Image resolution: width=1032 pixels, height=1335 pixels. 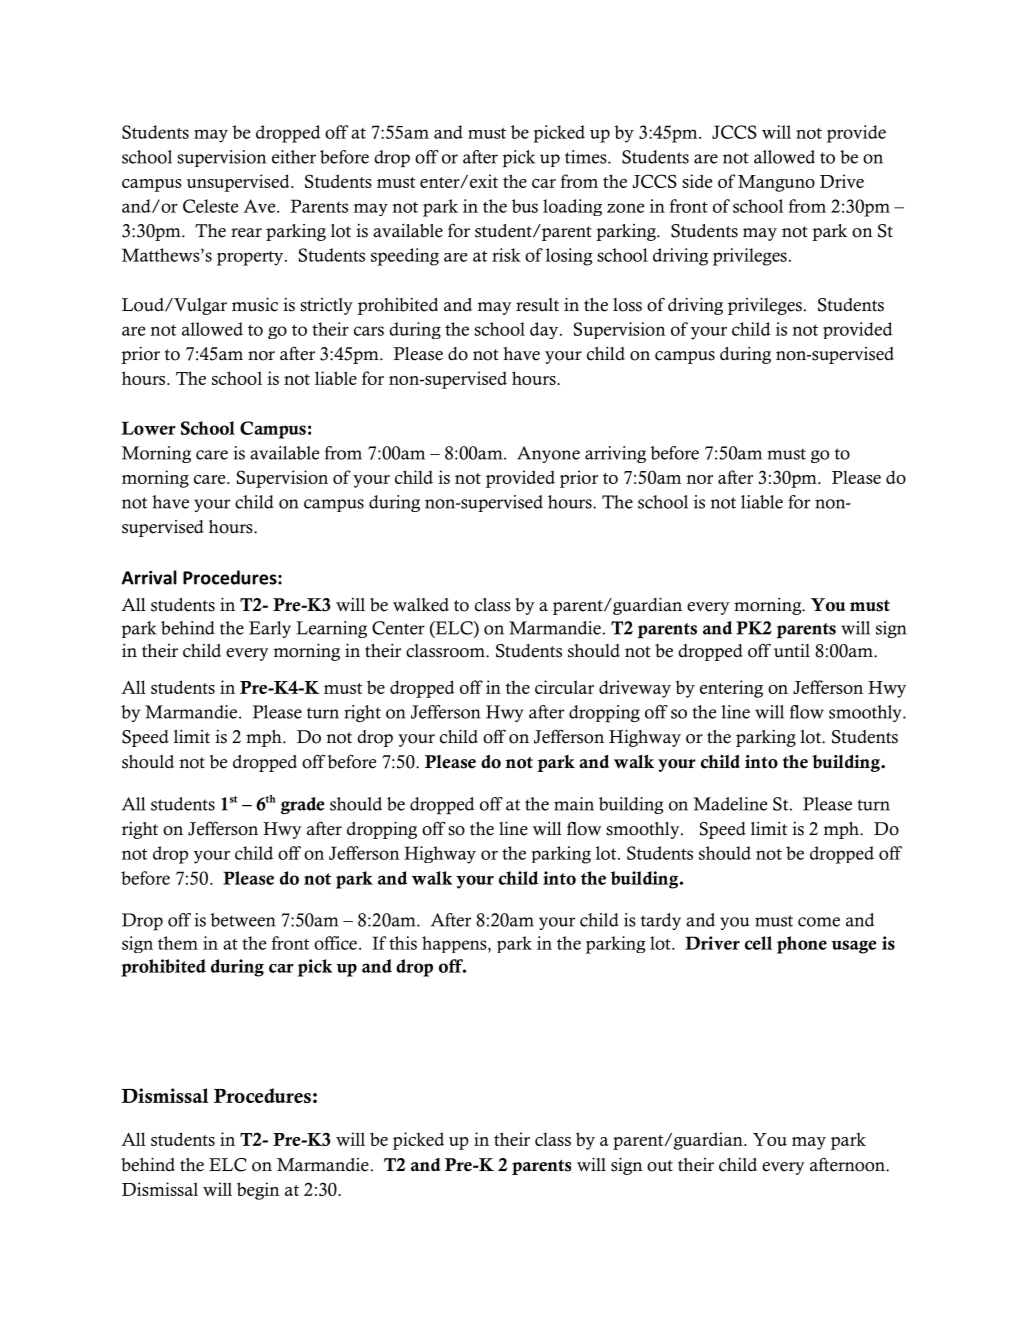 What do you see at coordinates (270, 629) in the page?
I see `Early` at bounding box center [270, 629].
